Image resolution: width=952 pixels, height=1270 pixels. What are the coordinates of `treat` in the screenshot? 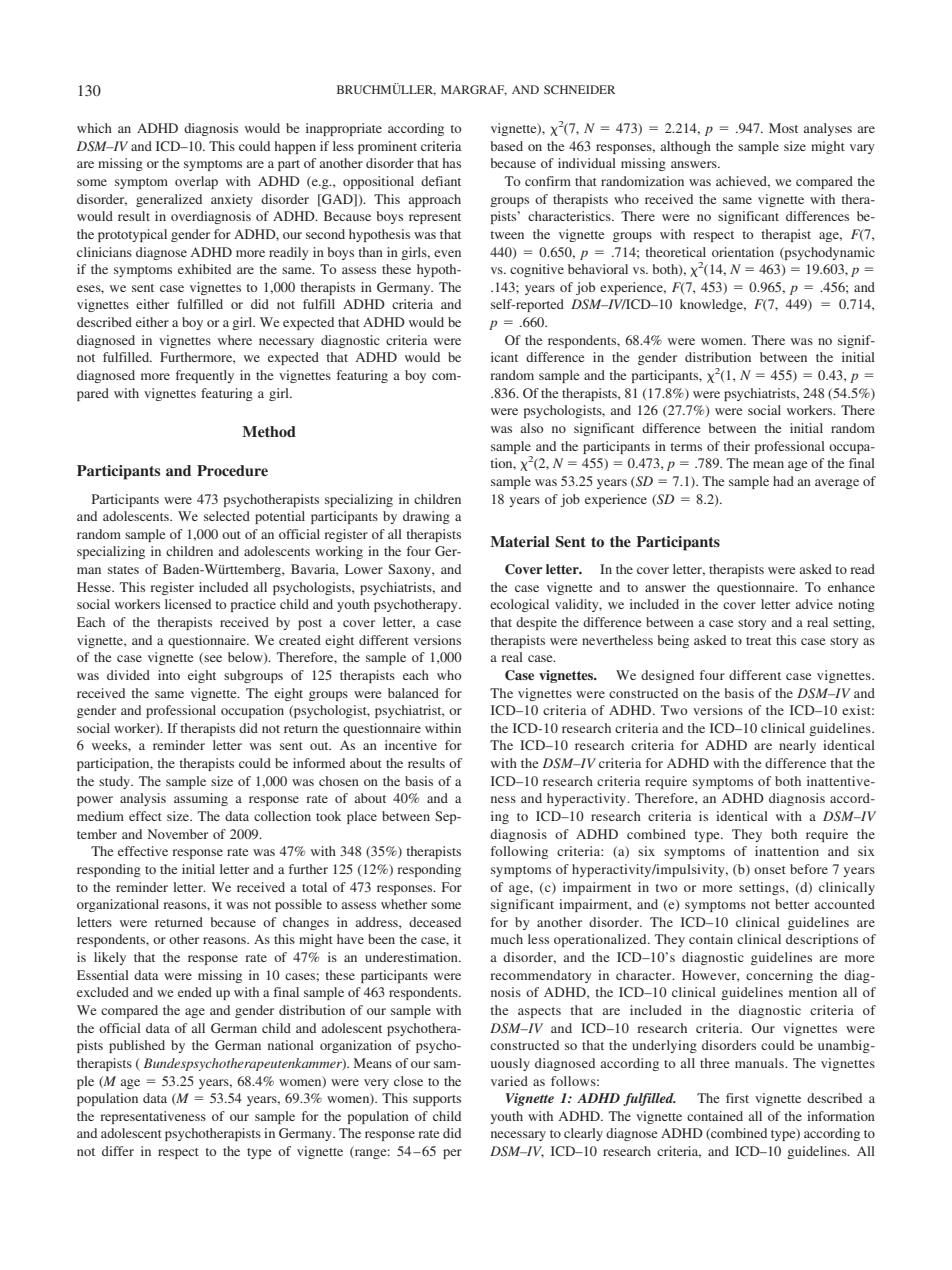 It's located at (759, 641).
